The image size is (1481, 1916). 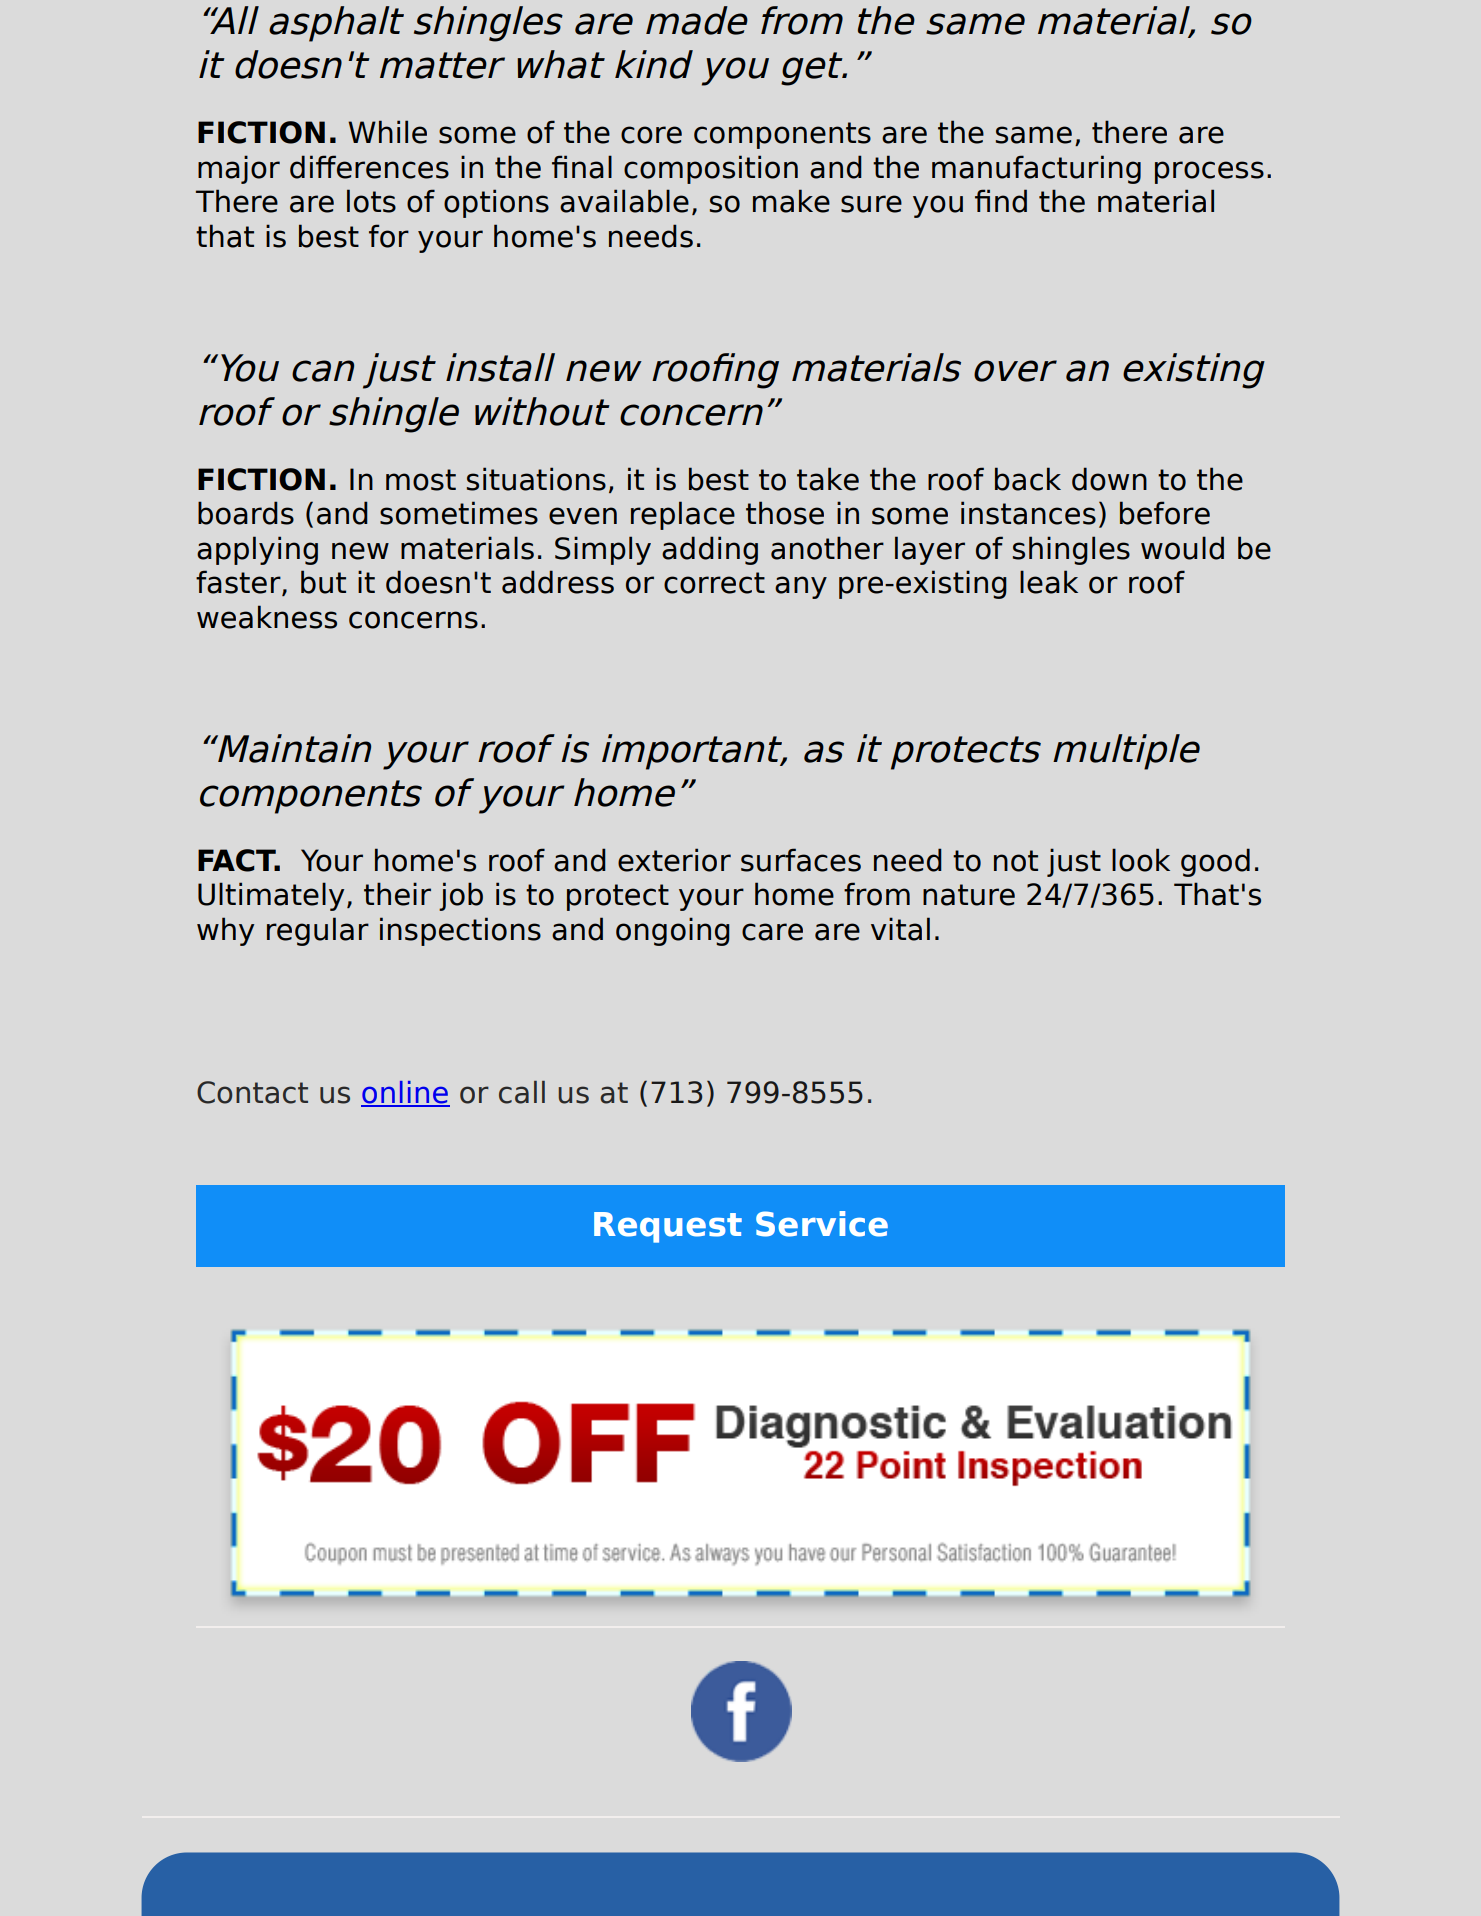 What do you see at coordinates (267, 617) in the page?
I see `weakness` at bounding box center [267, 617].
